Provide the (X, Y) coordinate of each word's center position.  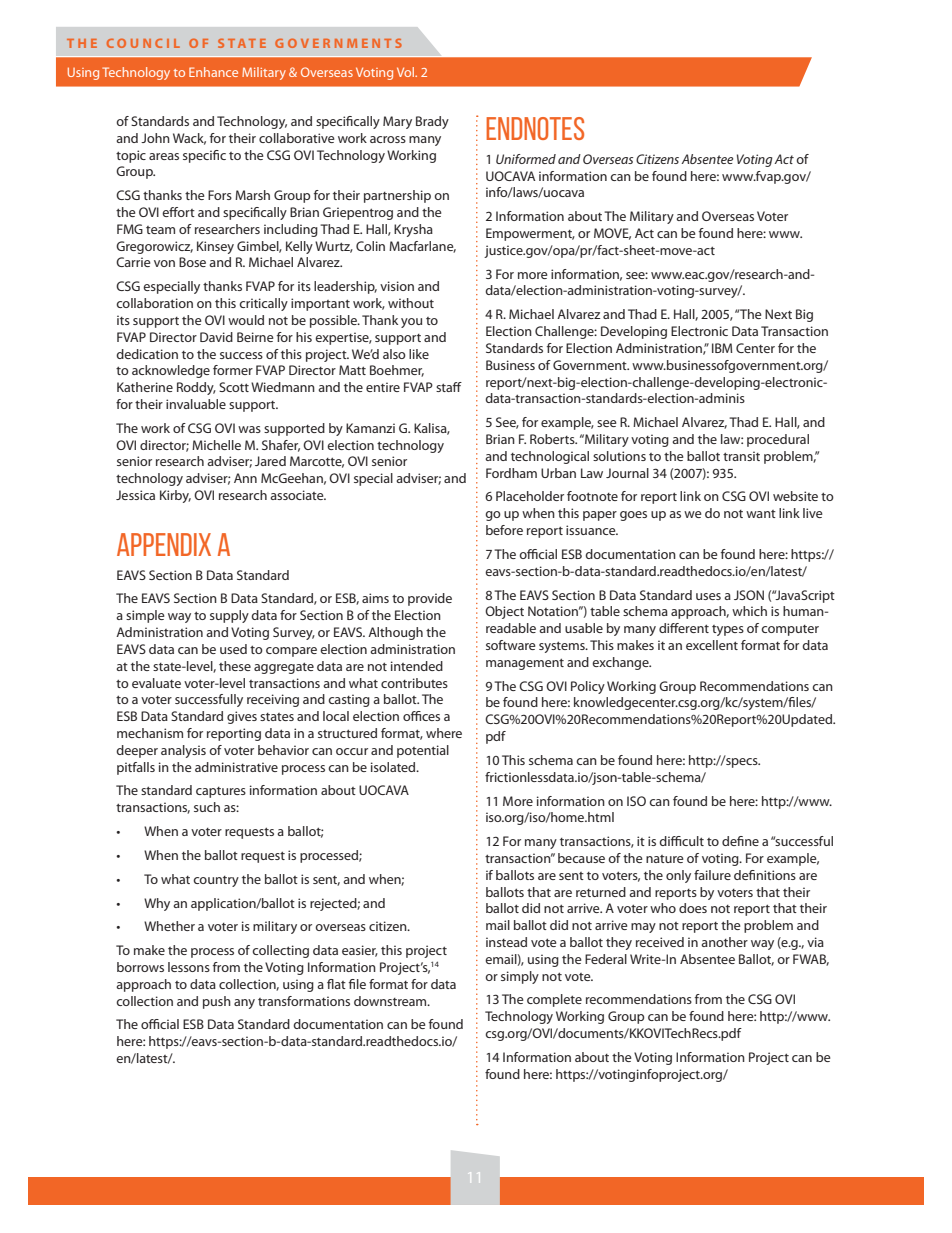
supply (229, 616)
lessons (189, 967)
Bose (192, 262)
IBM (722, 348)
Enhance (213, 72)
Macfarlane (422, 247)
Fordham (511, 473)
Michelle (216, 445)
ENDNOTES (535, 128)
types (728, 630)
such (207, 807)
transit (741, 456)
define (740, 841)
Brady (432, 122)
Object (504, 612)
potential (423, 751)
